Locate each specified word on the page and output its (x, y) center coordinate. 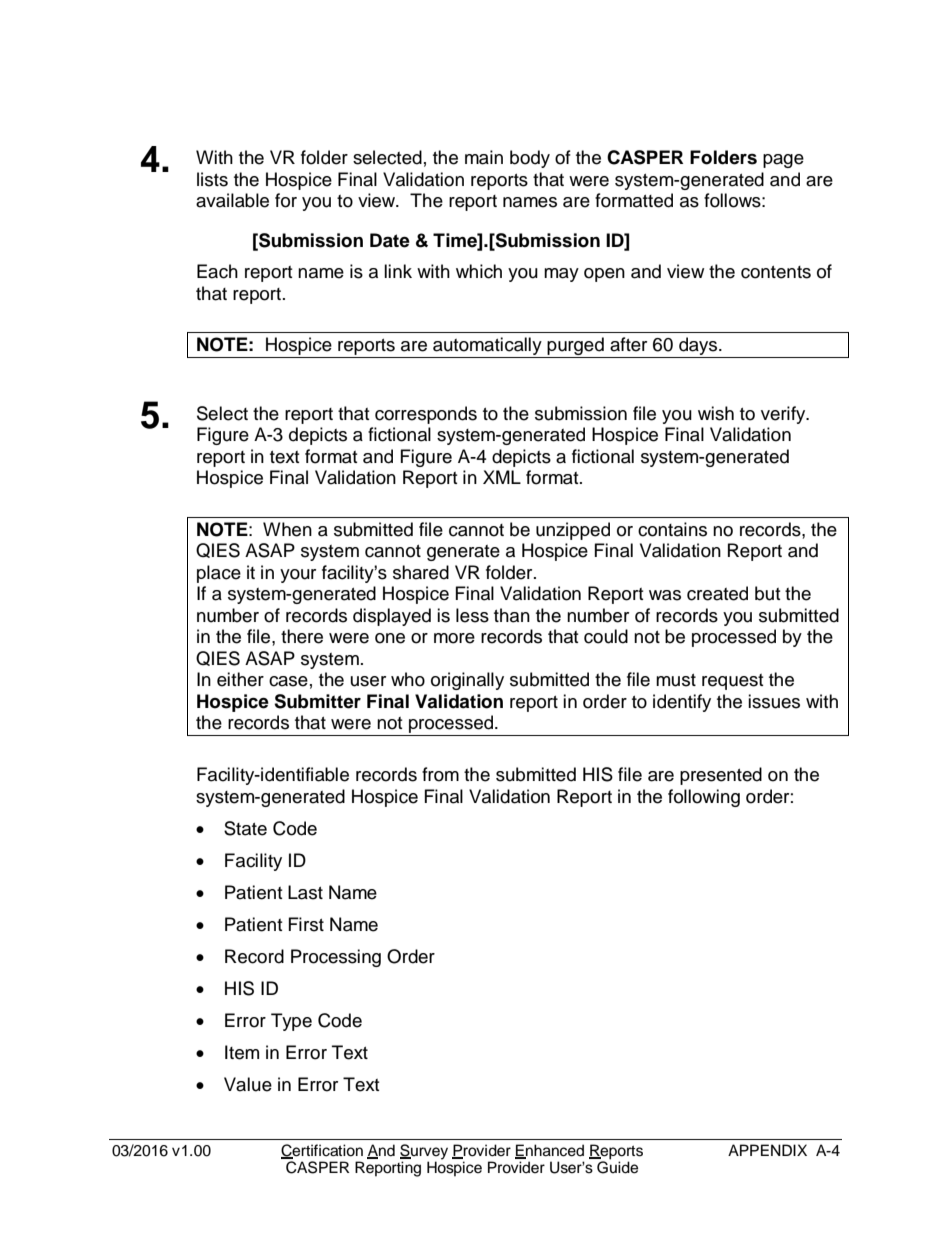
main (484, 157)
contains (672, 529)
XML (502, 477)
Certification (322, 1151)
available (232, 200)
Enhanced (549, 1151)
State (245, 828)
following (704, 798)
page (783, 161)
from (440, 774)
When (287, 529)
